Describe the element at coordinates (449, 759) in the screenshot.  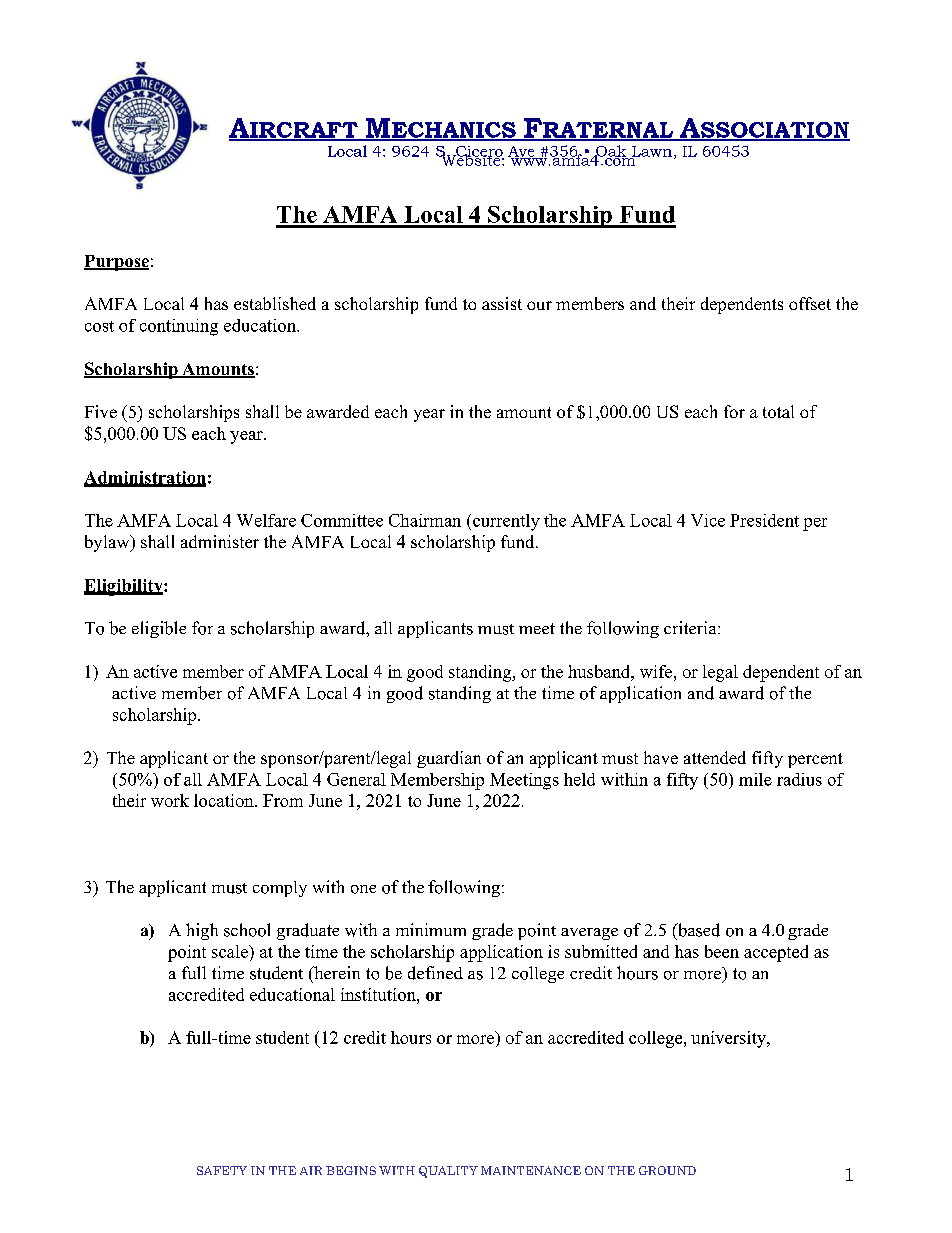
I see `guardian` at that location.
